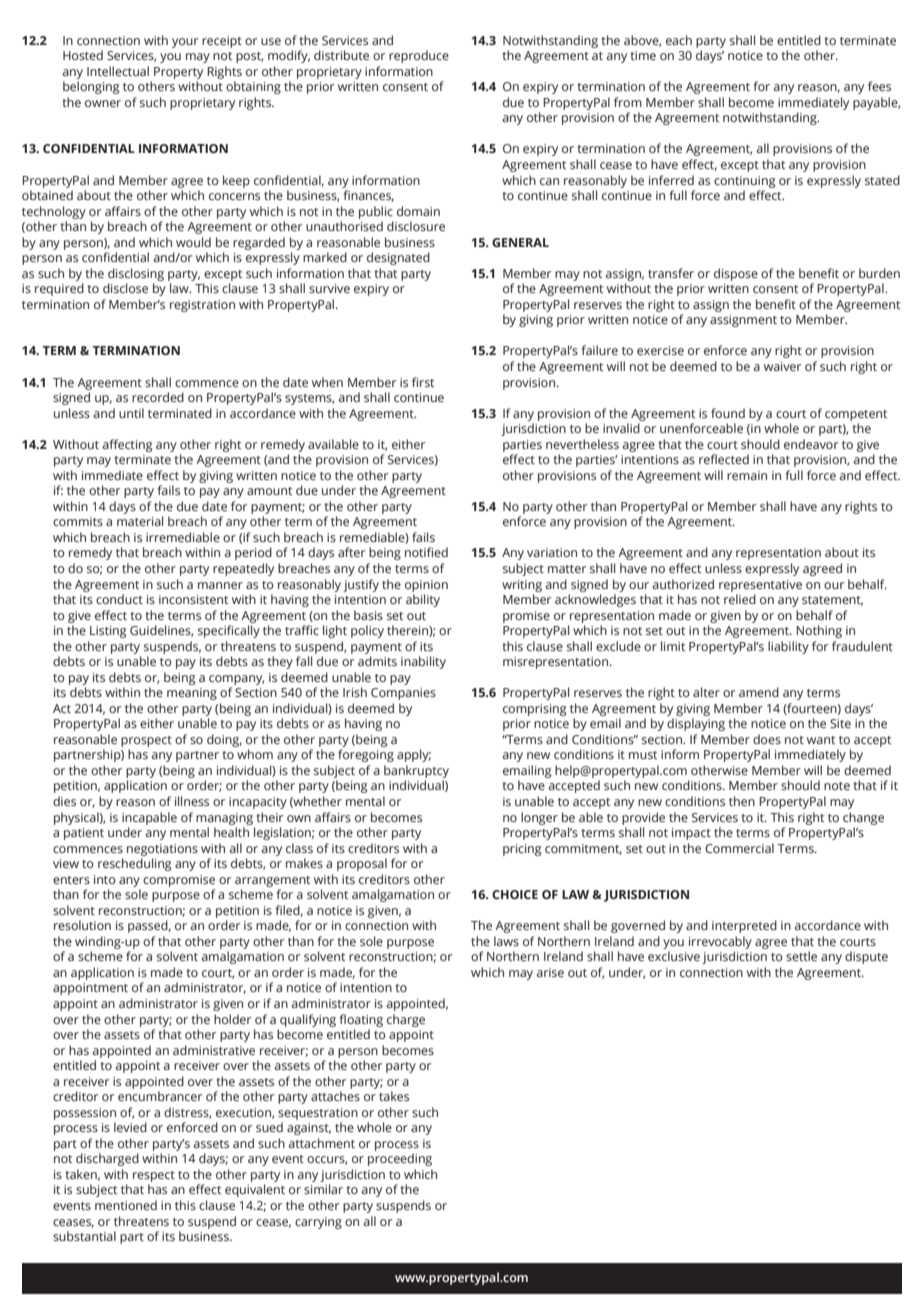 This screenshot has width=924, height=1308. Describe the element at coordinates (400, 1159) in the screenshot. I see `proceeding` at that location.
